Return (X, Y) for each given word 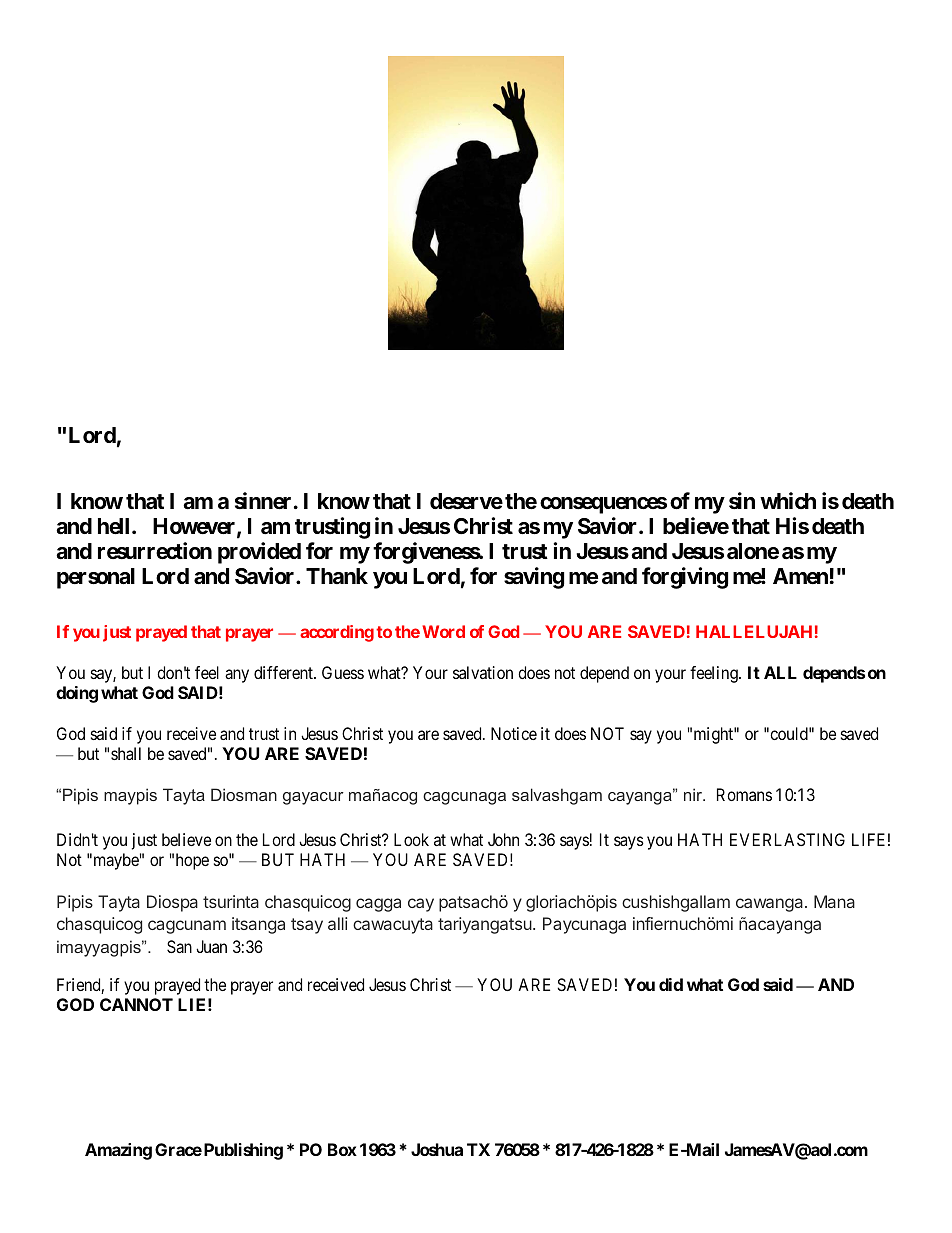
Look (411, 839)
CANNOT (136, 1004)
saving (534, 578)
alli (337, 923)
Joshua (437, 1149)
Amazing (118, 1151)
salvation (483, 672)
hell (113, 526)
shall (126, 753)
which (788, 500)
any (237, 676)
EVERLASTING (787, 839)
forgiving (685, 578)
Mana (834, 901)
